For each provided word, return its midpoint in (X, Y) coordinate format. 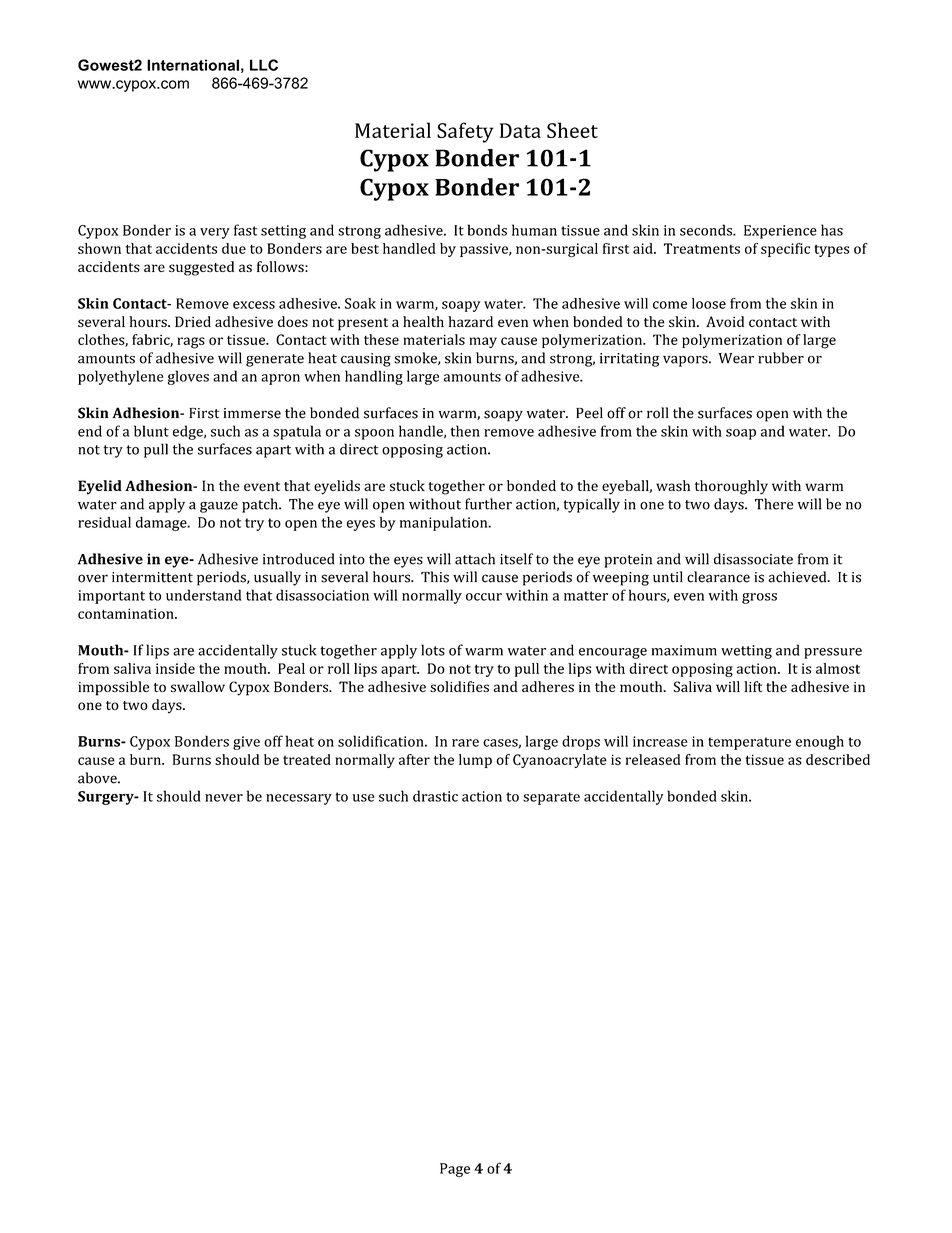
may (483, 342)
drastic (435, 796)
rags (191, 343)
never (224, 798)
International (193, 65)
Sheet (572, 130)
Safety (465, 132)
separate (551, 798)
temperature (749, 743)
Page (455, 1170)
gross (759, 598)
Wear (736, 358)
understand (204, 595)
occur (484, 597)
